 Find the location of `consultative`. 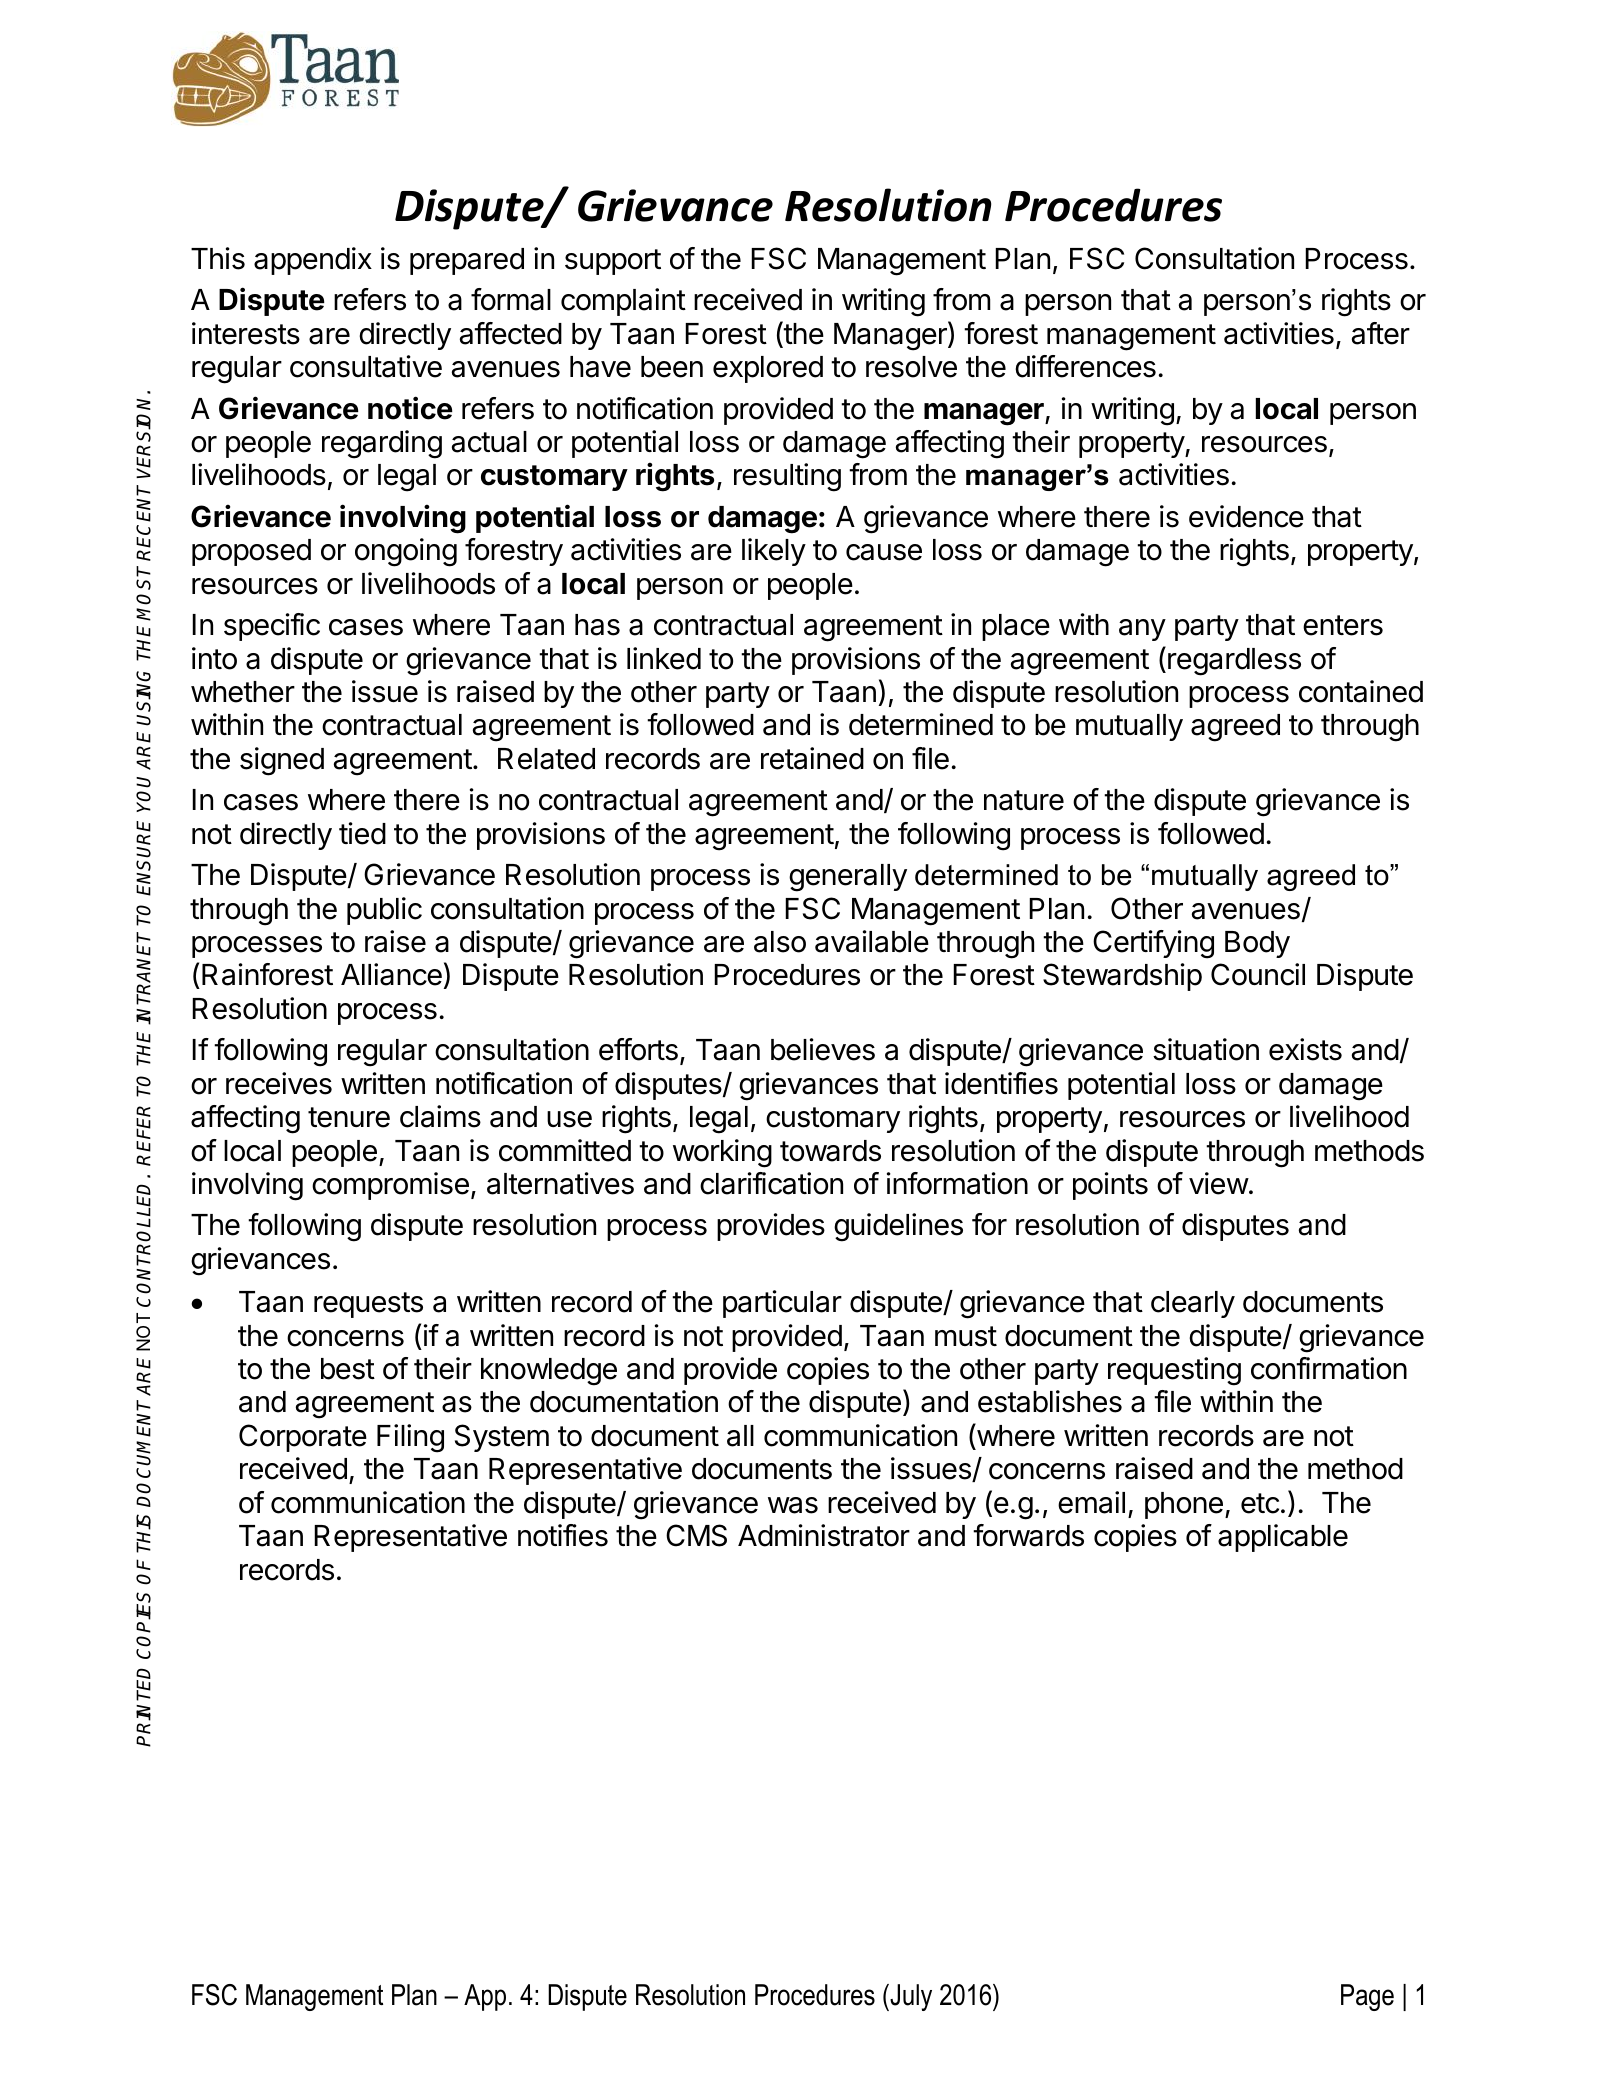

consultative is located at coordinates (366, 366).
